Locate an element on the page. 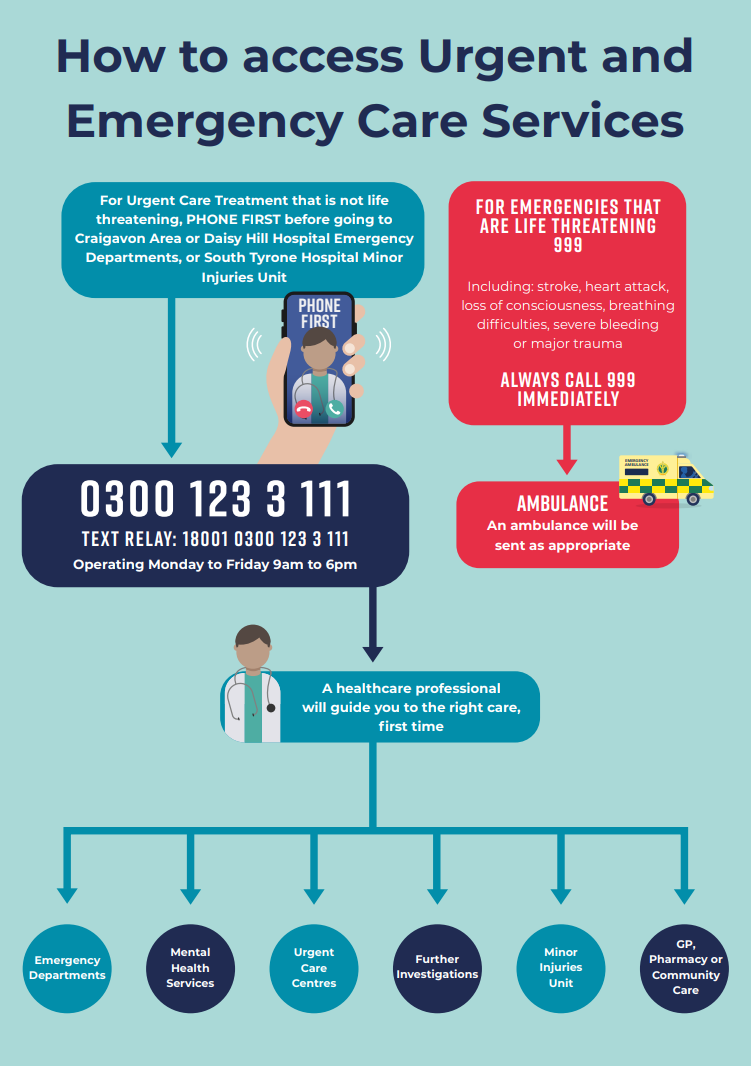 This page has width=751, height=1066. How is located at coordinates (112, 56).
